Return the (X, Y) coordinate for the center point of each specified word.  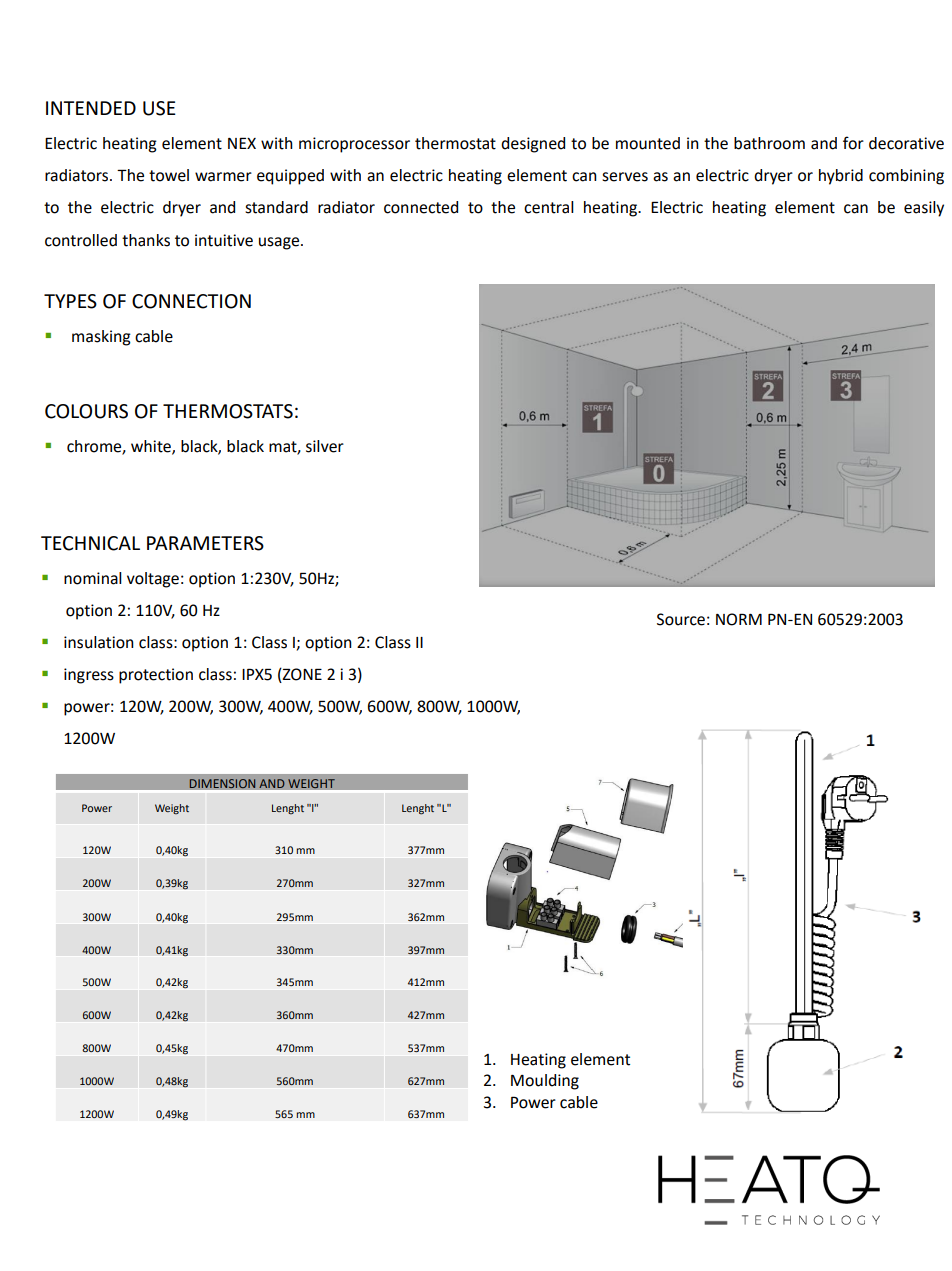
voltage (153, 580)
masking (101, 338)
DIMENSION (222, 784)
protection (156, 676)
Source (681, 619)
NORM (739, 619)
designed (533, 145)
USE (159, 108)
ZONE (301, 675)
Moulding (545, 1082)
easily (924, 209)
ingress (89, 676)
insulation (99, 642)
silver (325, 446)
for (853, 143)
